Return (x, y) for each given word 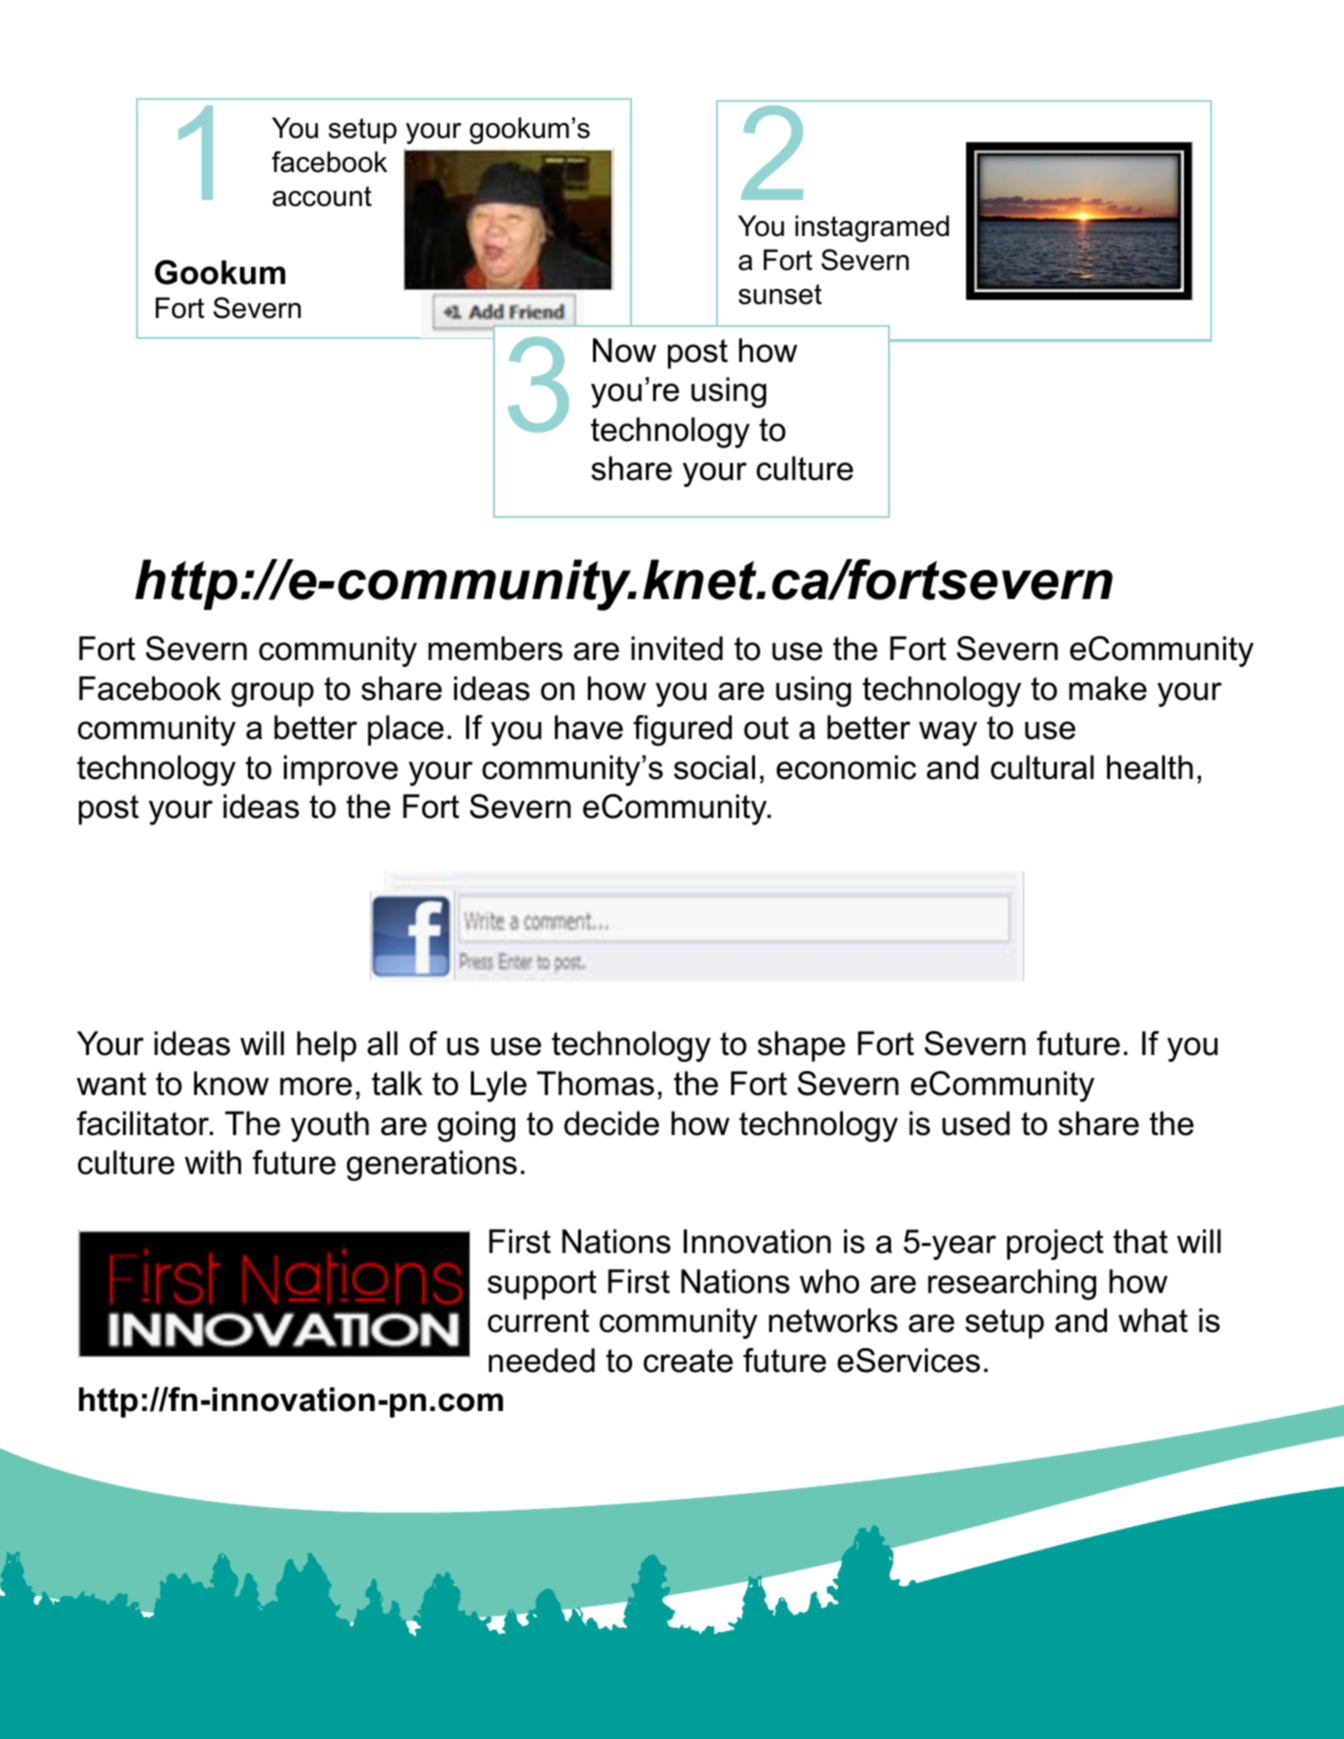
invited (677, 648)
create (688, 1361)
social (714, 767)
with (213, 1162)
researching (1012, 1284)
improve (341, 770)
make (1108, 688)
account (322, 196)
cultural (1042, 767)
